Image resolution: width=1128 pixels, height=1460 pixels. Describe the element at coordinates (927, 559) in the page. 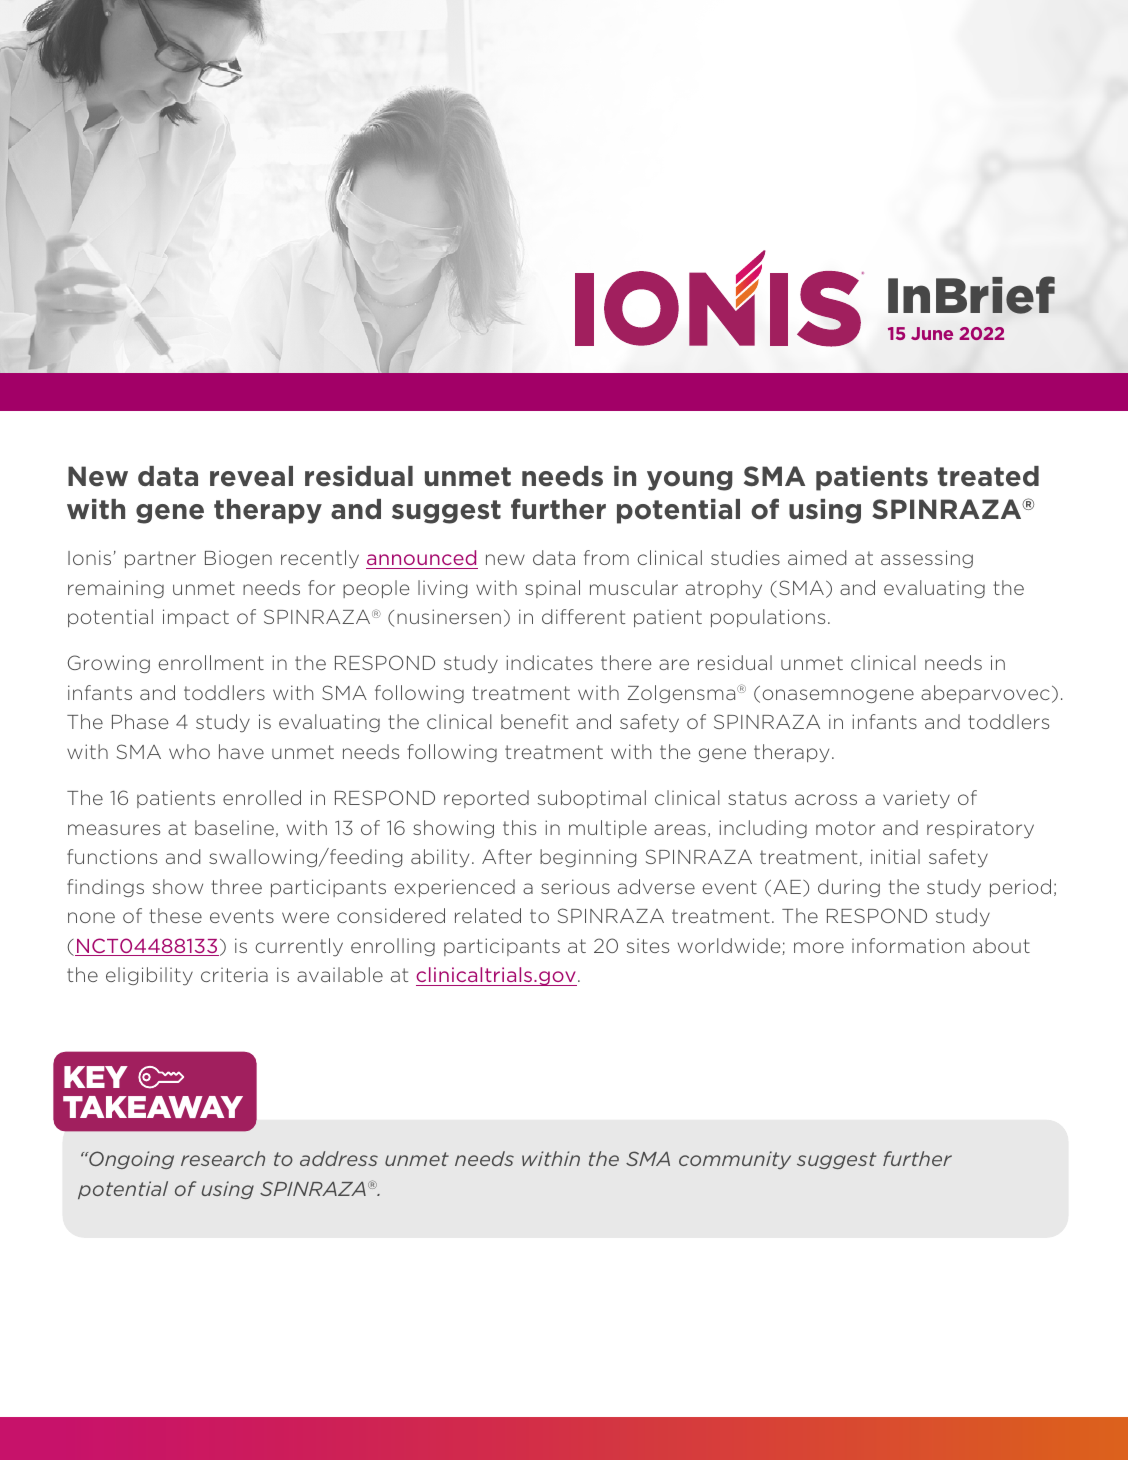

I see `assessing` at that location.
